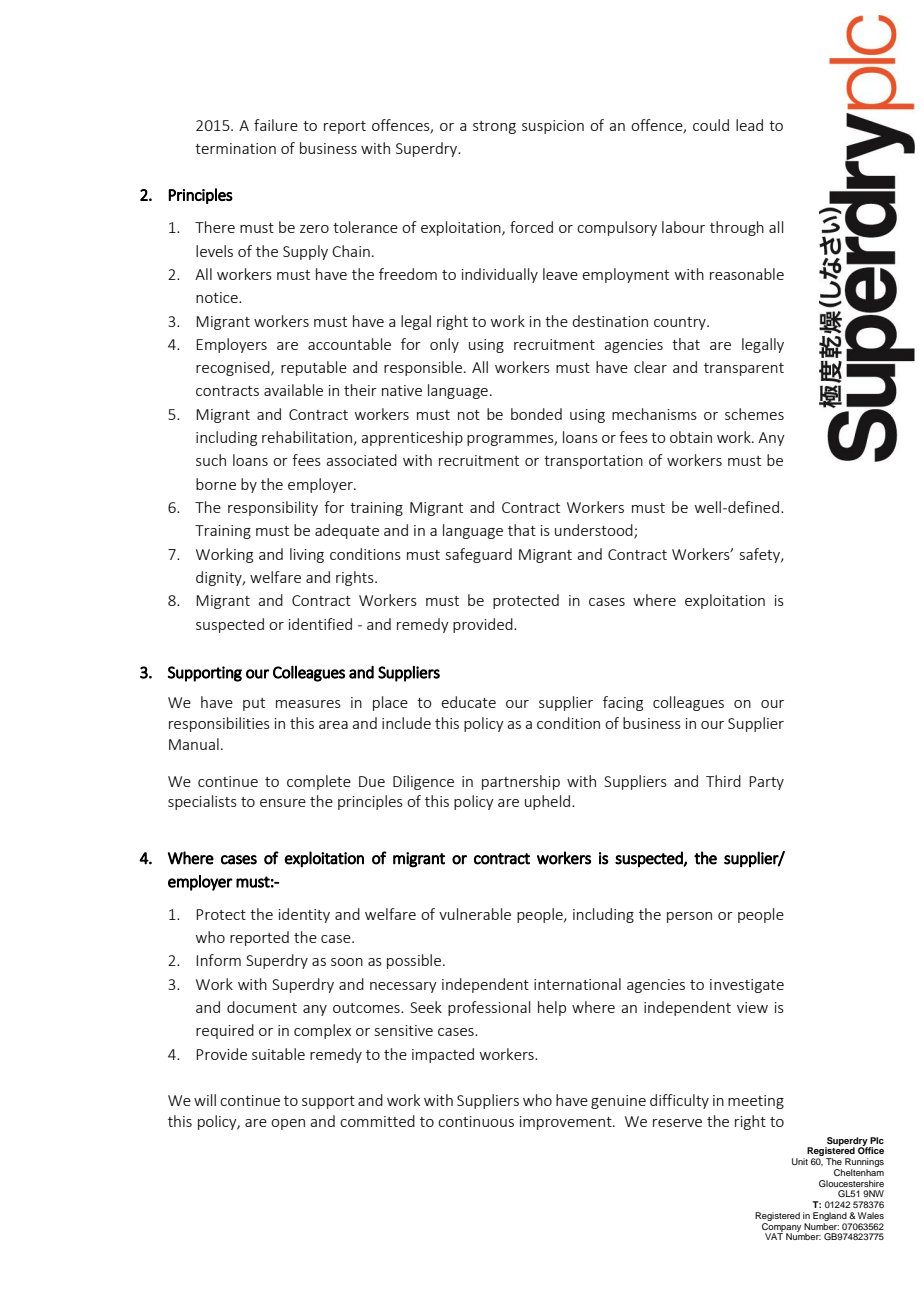 Image resolution: width=924 pixels, height=1308 pixels. What do you see at coordinates (468, 702) in the screenshot?
I see `educate` at bounding box center [468, 702].
